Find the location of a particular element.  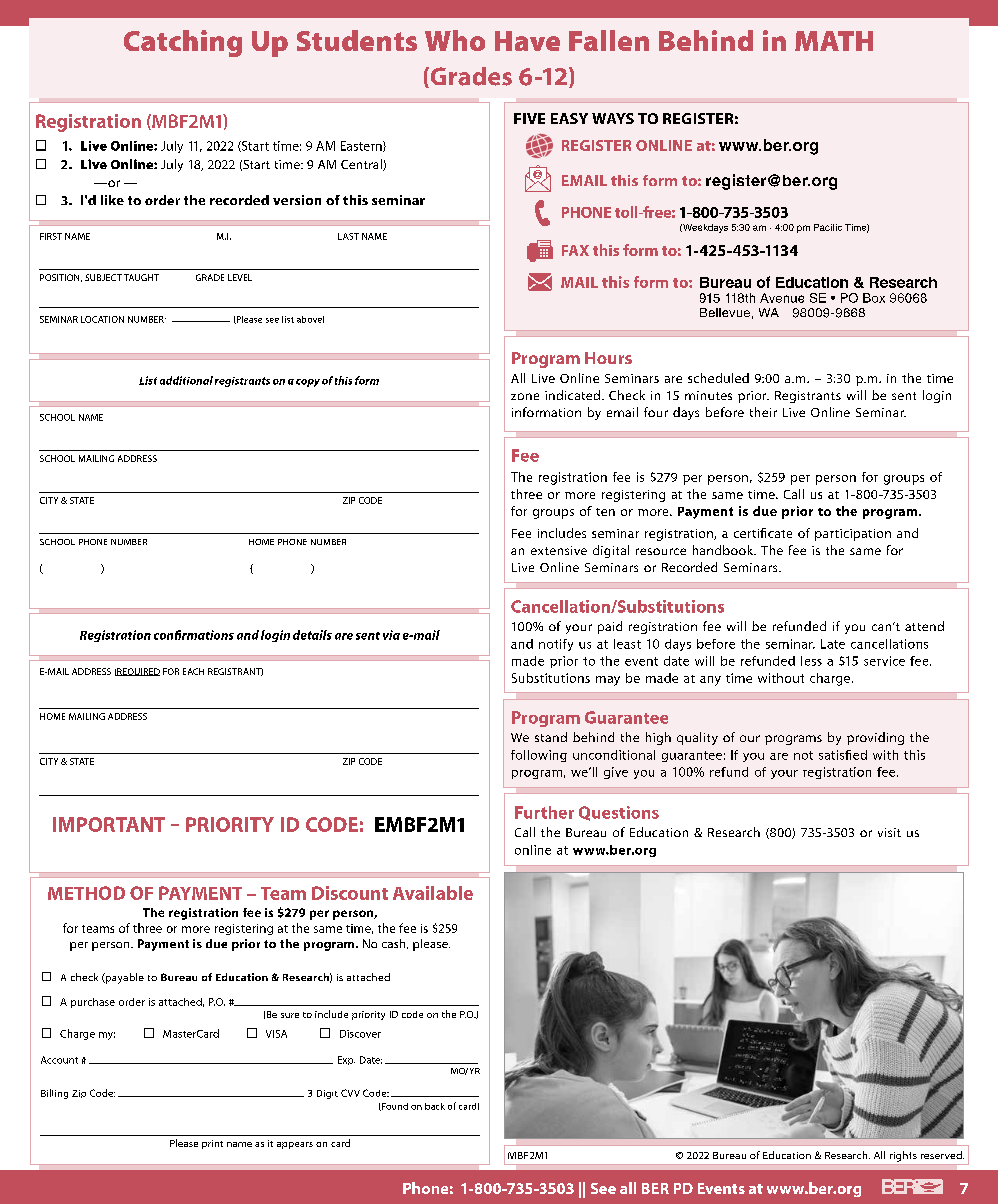

Catching is located at coordinates (183, 43).
